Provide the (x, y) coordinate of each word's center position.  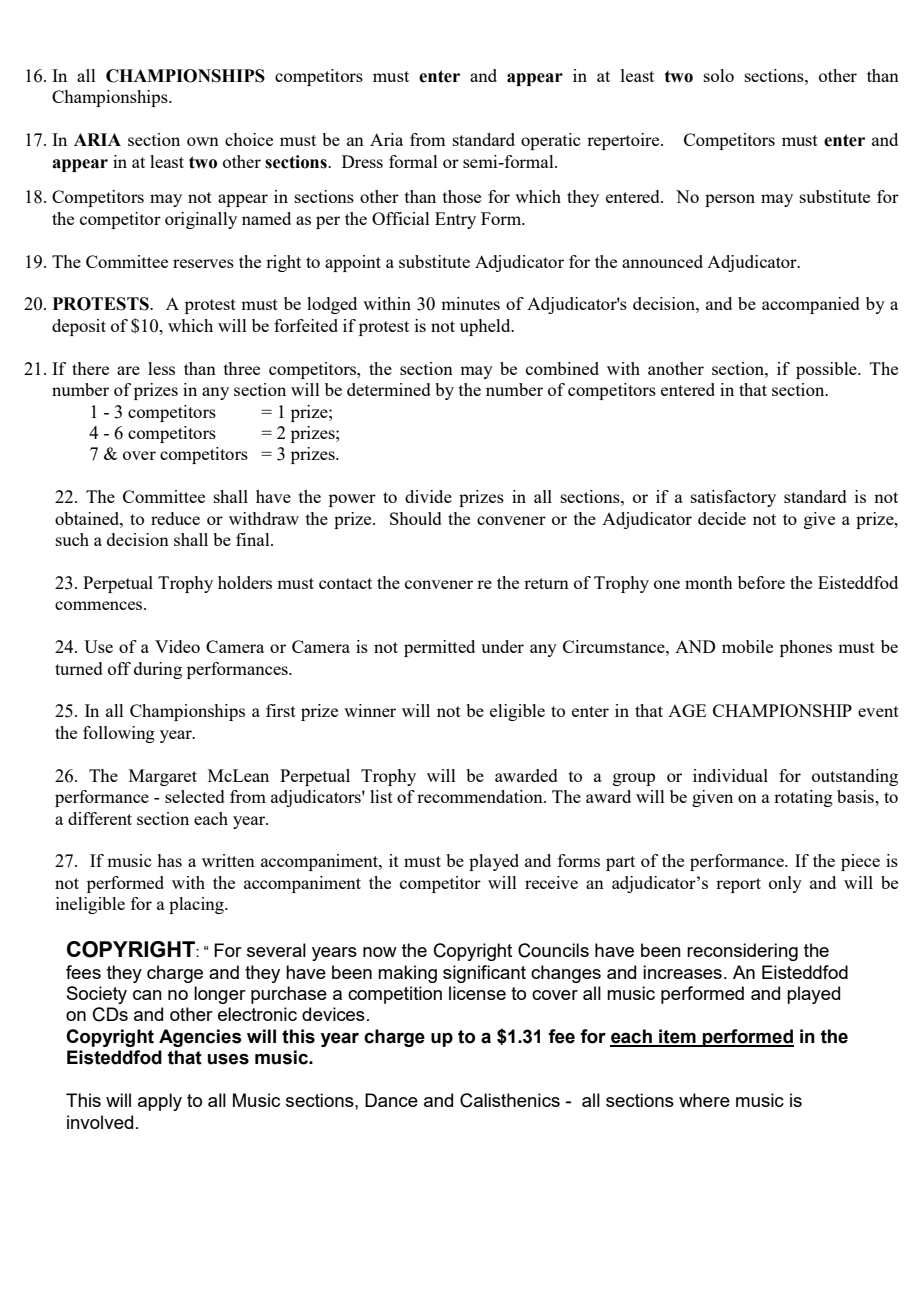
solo (719, 75)
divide (428, 496)
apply (160, 1102)
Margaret (163, 777)
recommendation (481, 796)
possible (827, 370)
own (203, 141)
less (161, 368)
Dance (391, 1100)
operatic (550, 141)
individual (730, 775)
